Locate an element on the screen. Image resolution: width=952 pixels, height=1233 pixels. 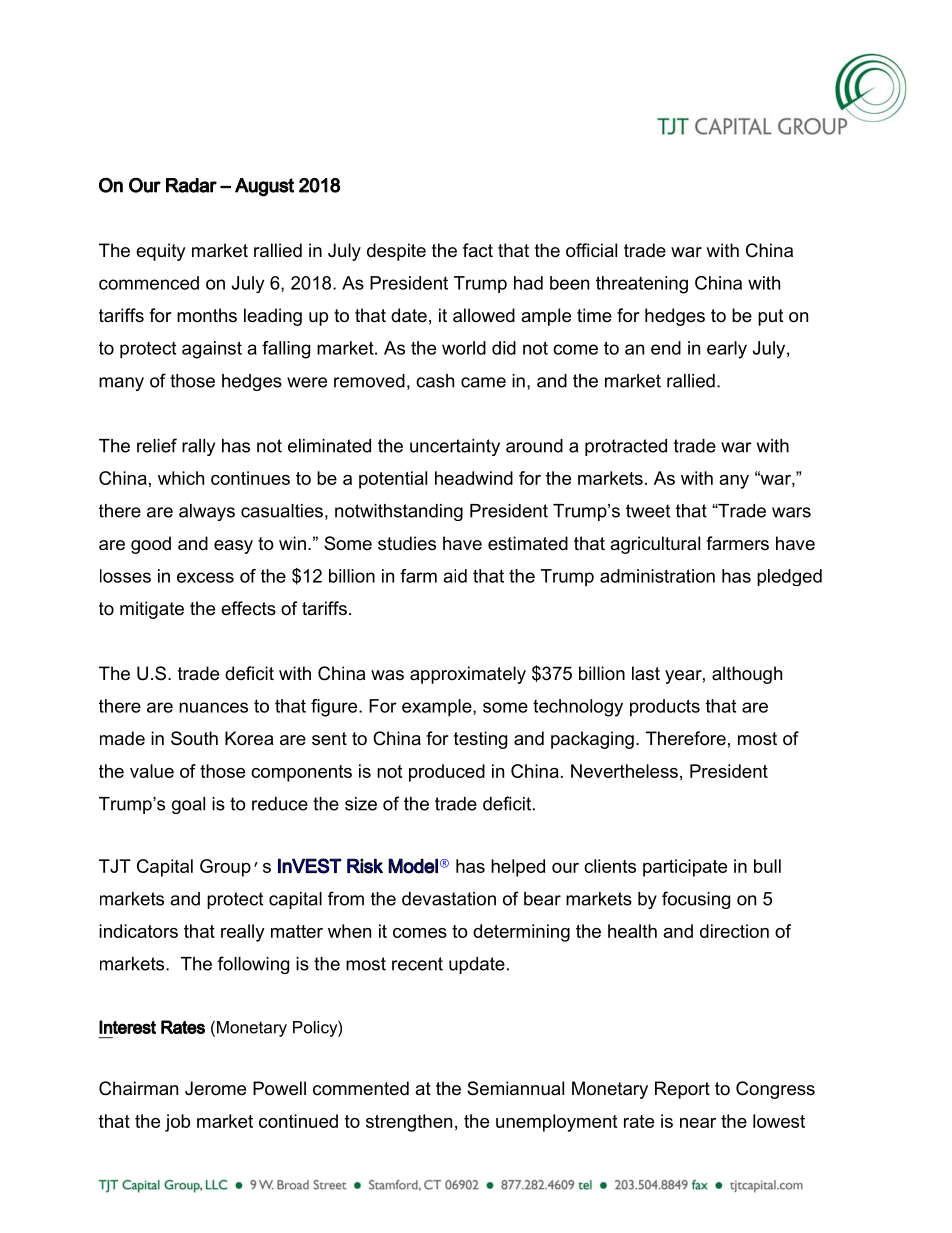
Semiannual is located at coordinates (515, 1088).
